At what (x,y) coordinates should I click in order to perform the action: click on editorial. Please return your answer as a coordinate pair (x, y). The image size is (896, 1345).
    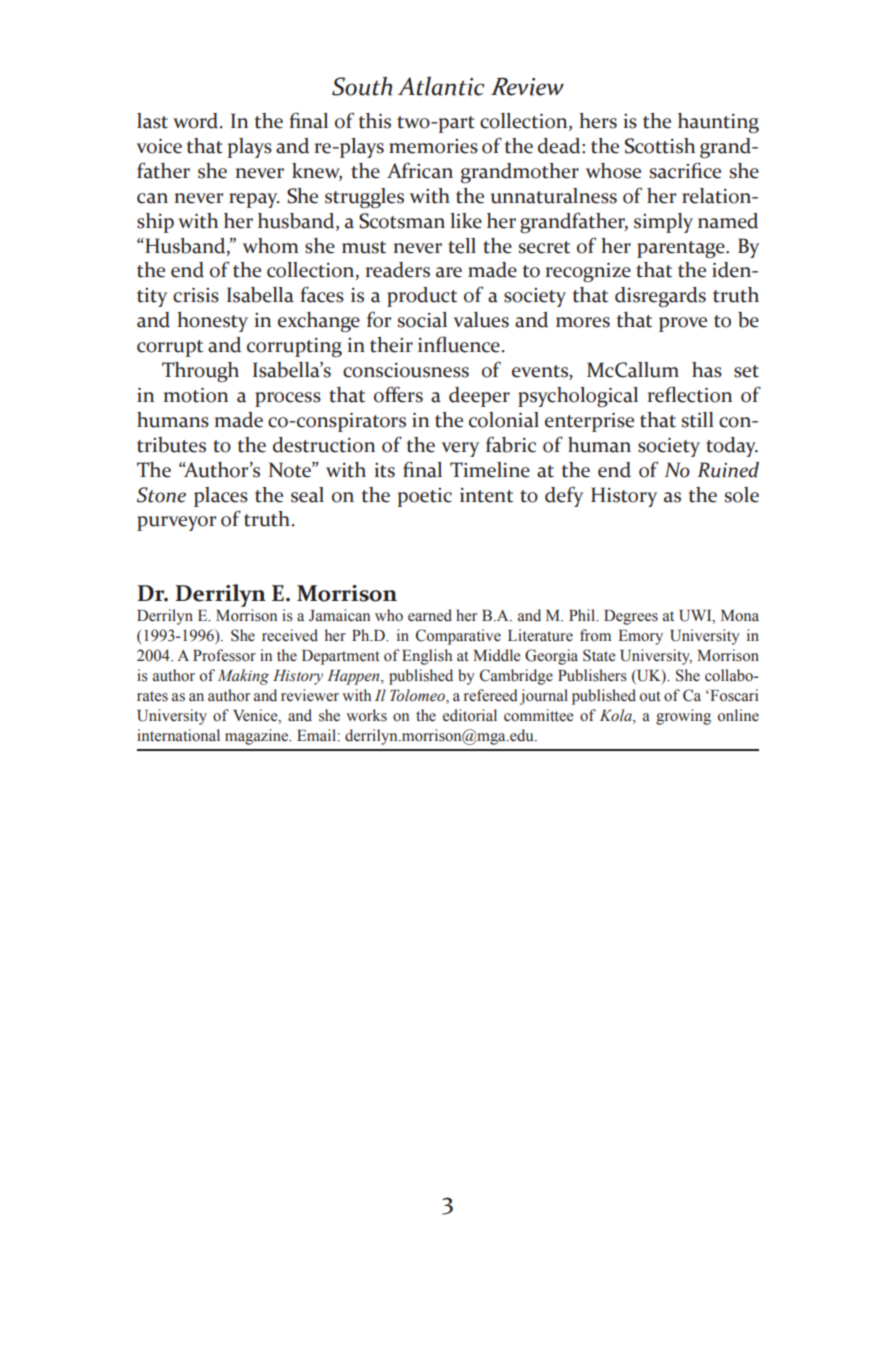
    Looking at the image, I should click on (470, 715).
